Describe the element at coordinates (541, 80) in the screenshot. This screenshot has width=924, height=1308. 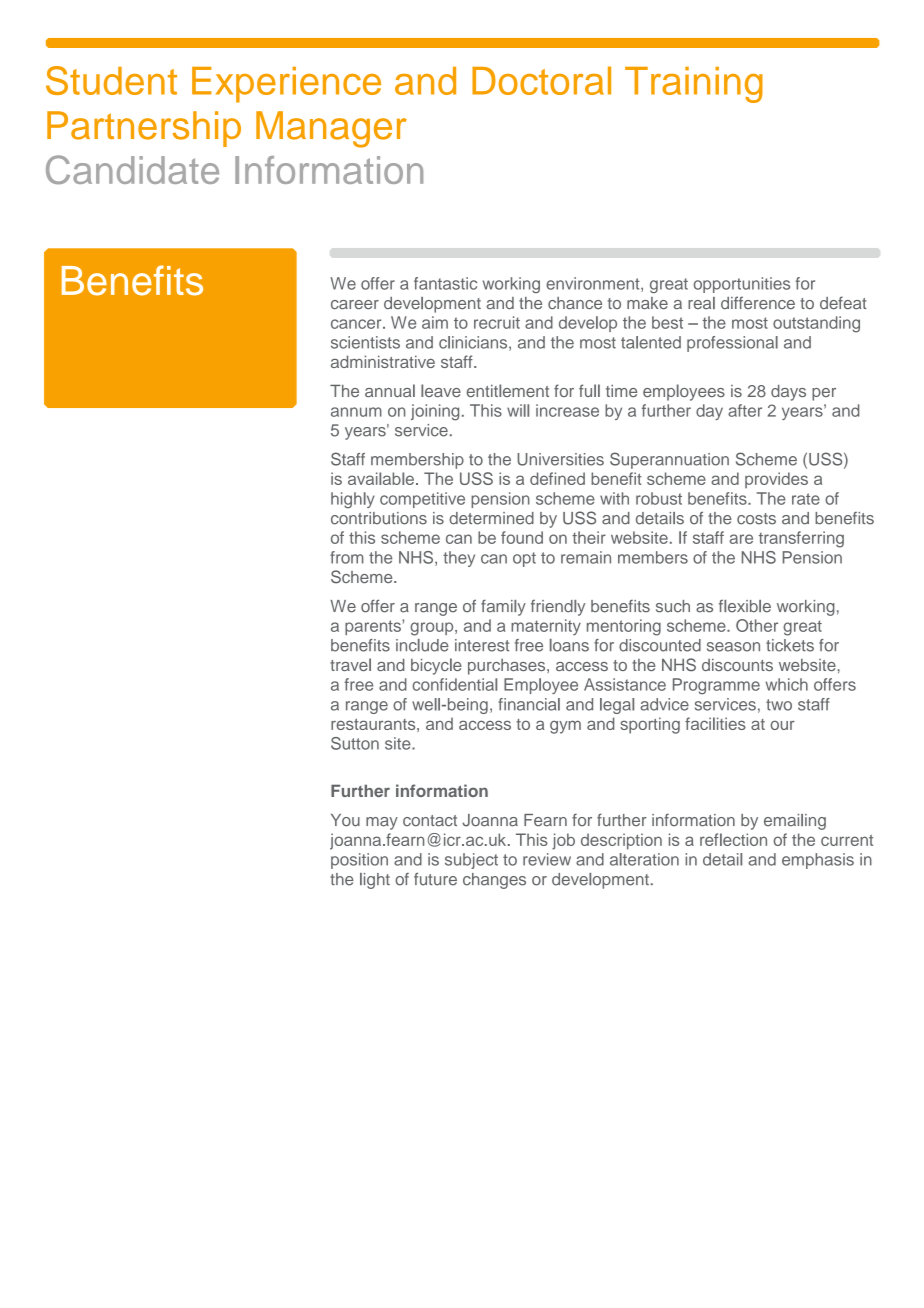
I see `Doctoral` at that location.
